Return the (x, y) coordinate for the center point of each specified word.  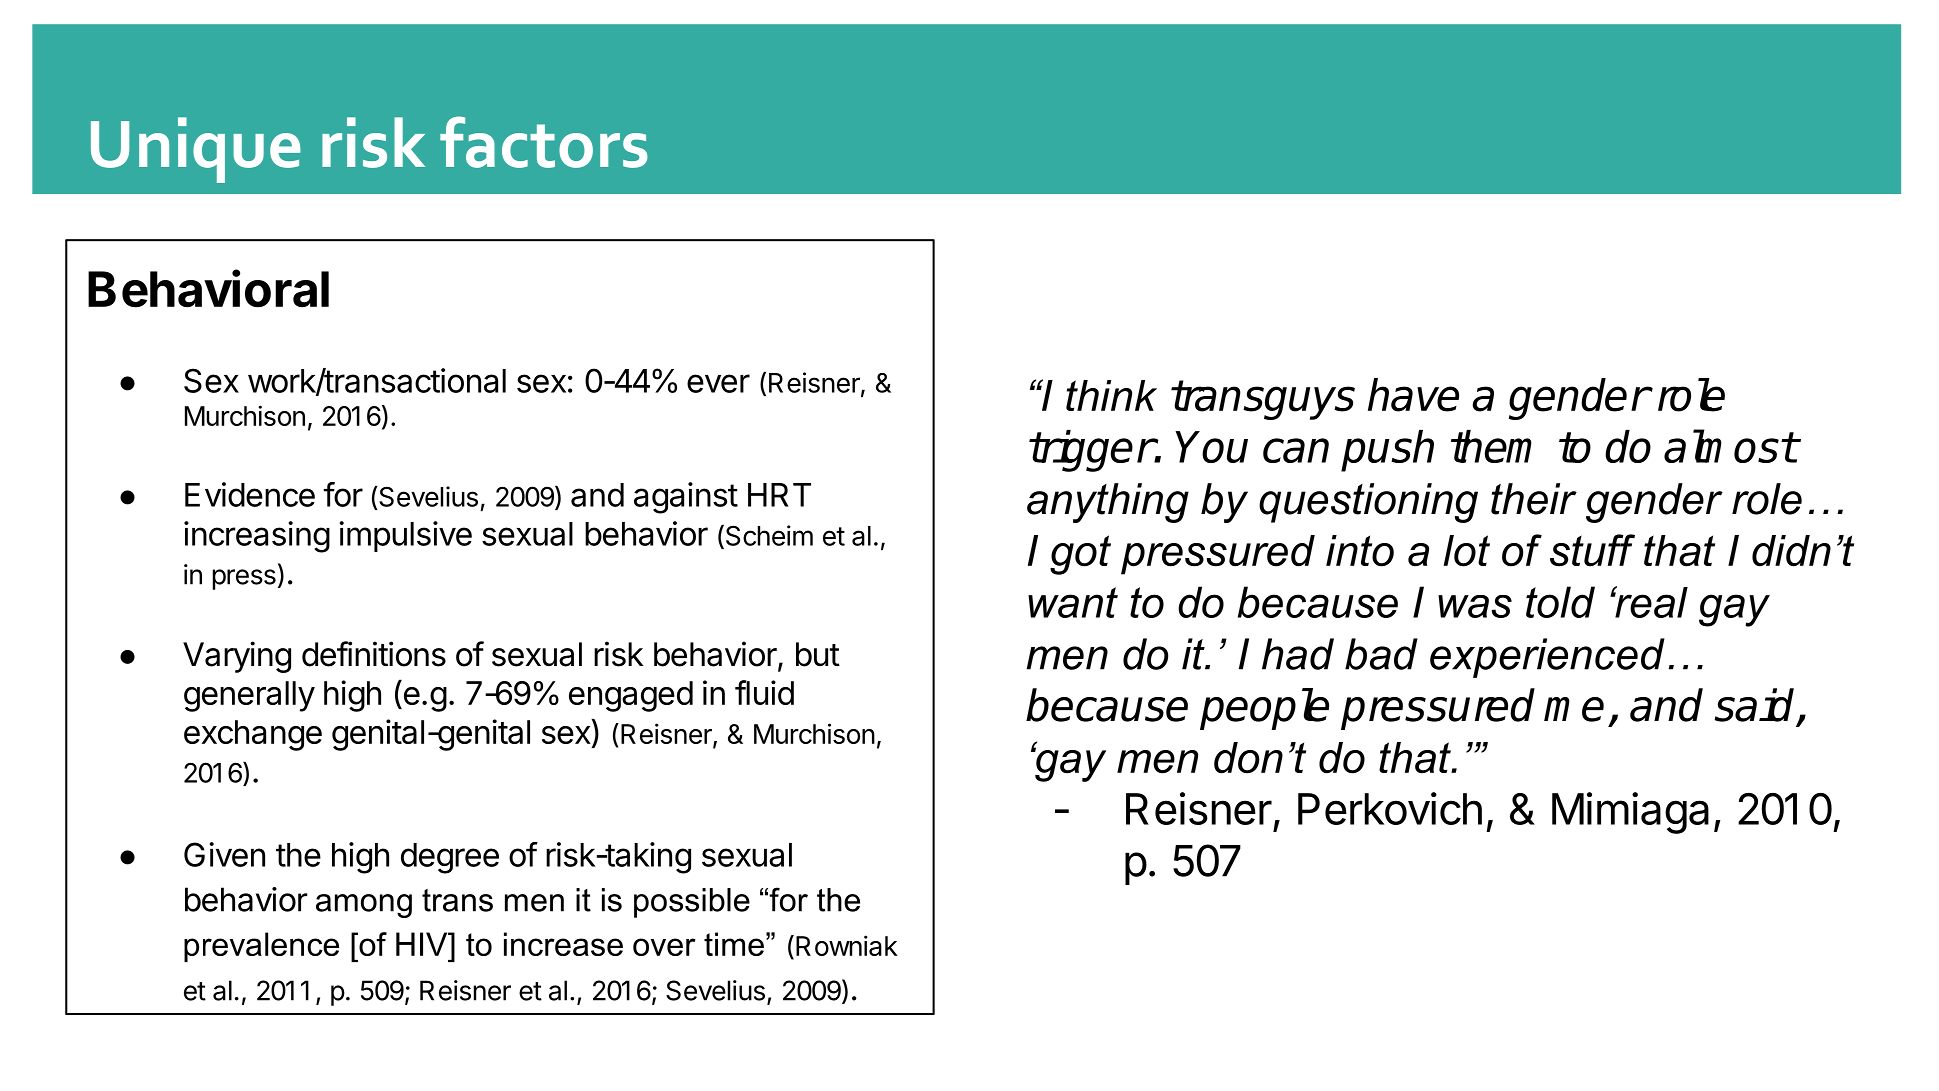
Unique (196, 150)
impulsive (405, 536)
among (364, 906)
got (1080, 555)
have (1413, 395)
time (734, 944)
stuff (1592, 550)
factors (544, 142)
